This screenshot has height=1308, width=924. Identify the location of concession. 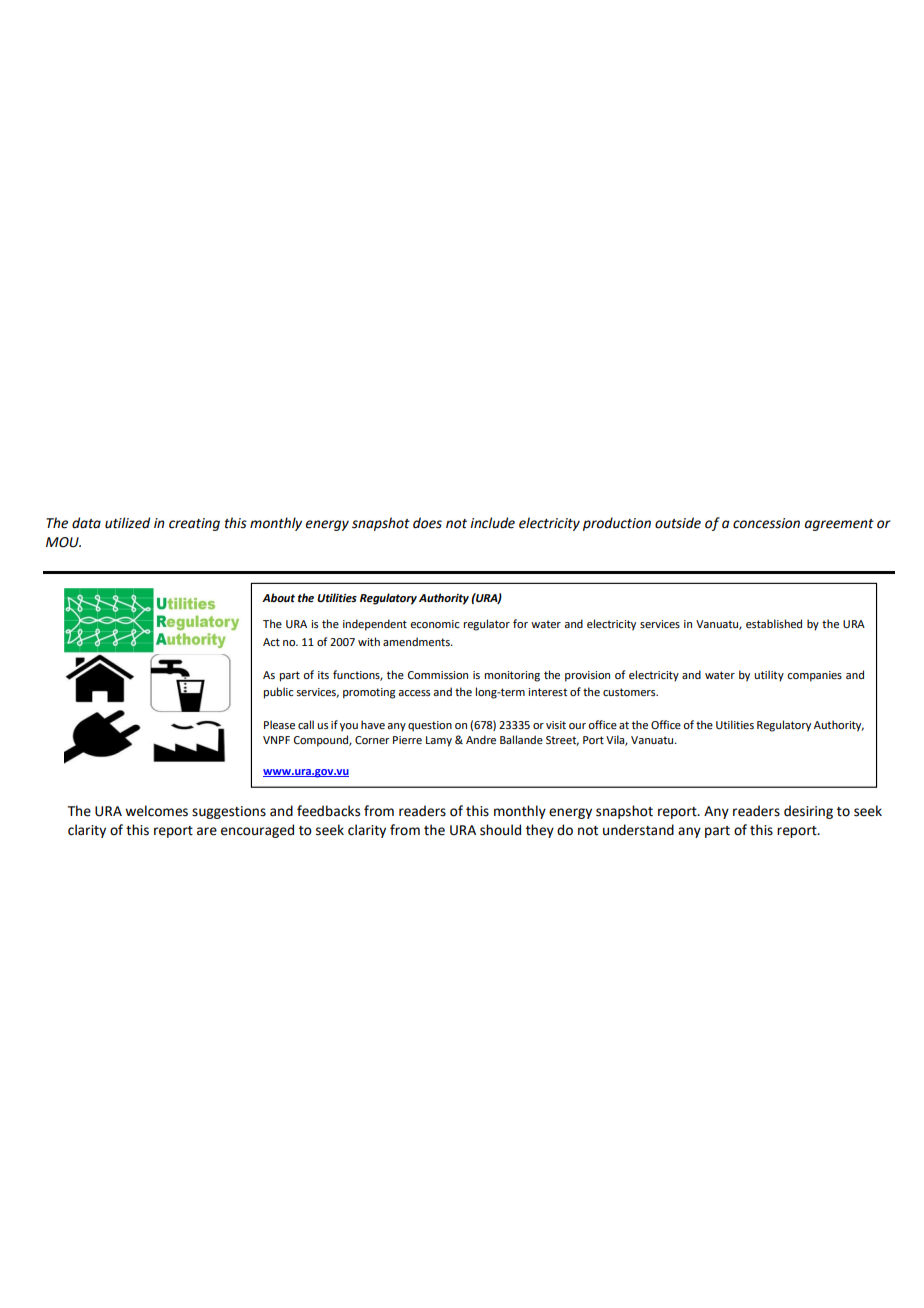
(766, 523).
